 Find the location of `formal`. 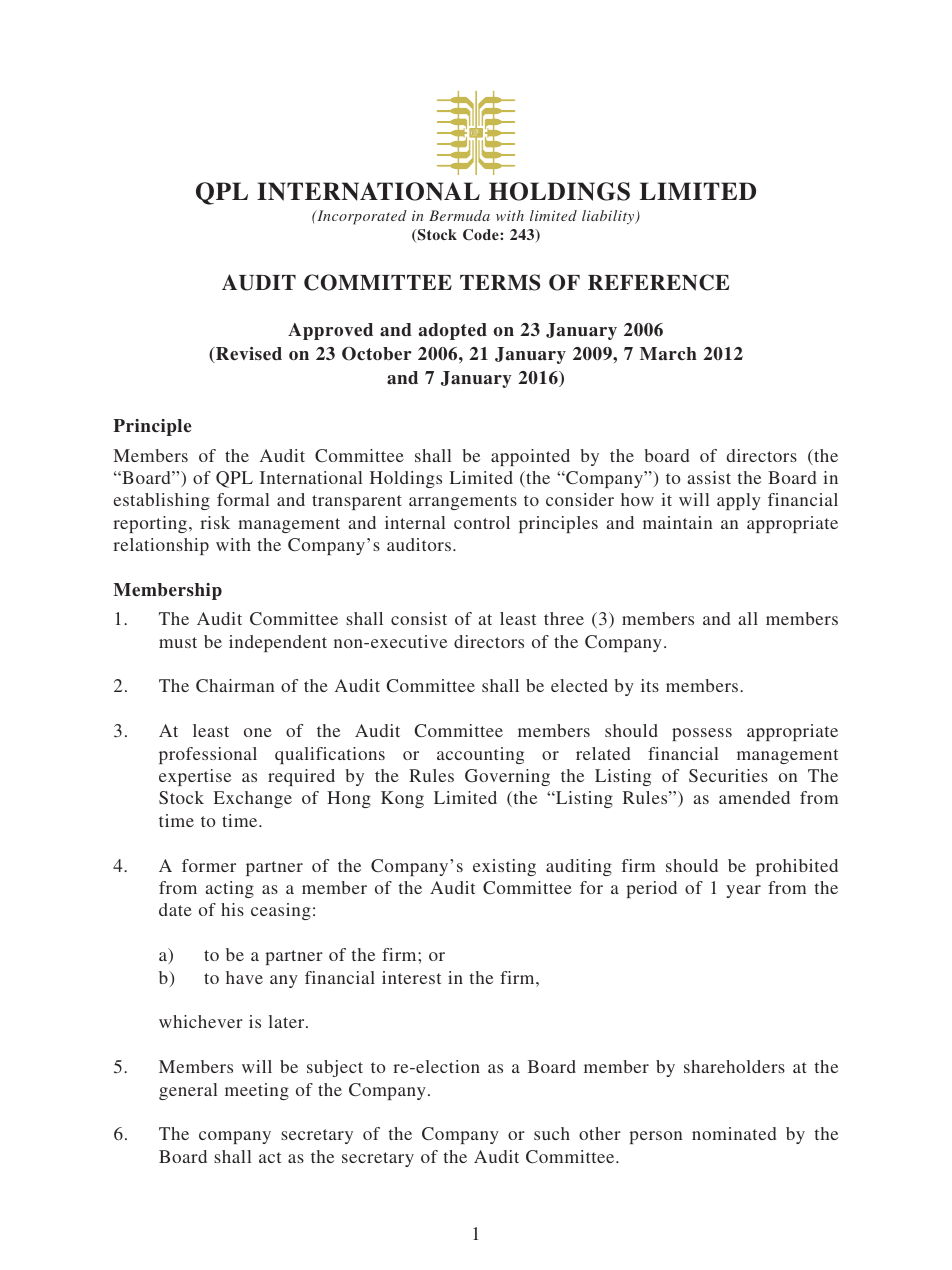

formal is located at coordinates (243, 499).
